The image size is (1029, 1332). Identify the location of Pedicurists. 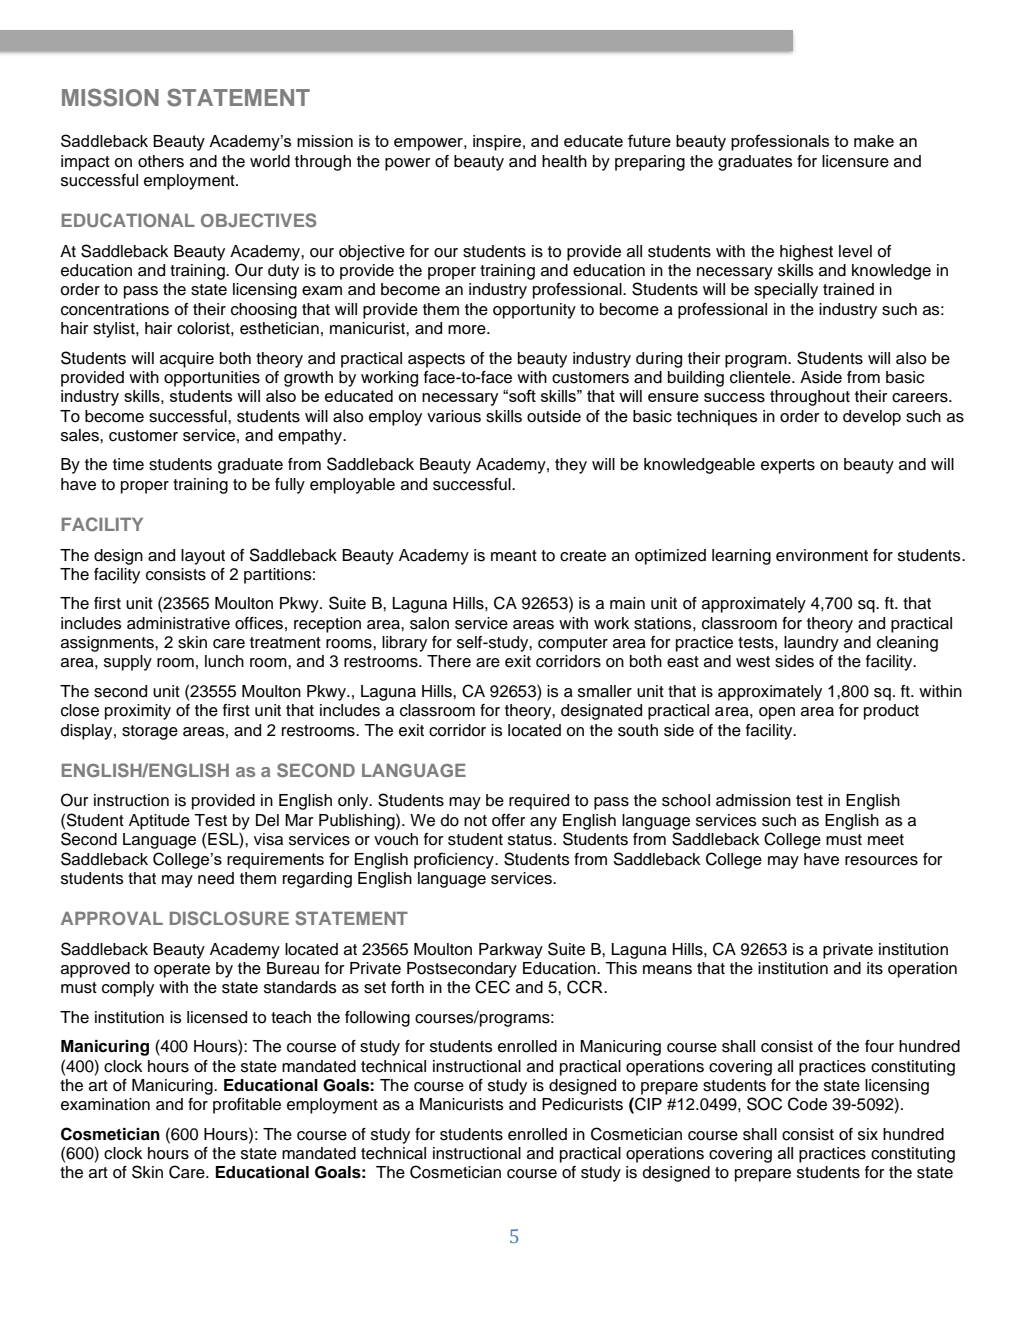
(582, 1104).
